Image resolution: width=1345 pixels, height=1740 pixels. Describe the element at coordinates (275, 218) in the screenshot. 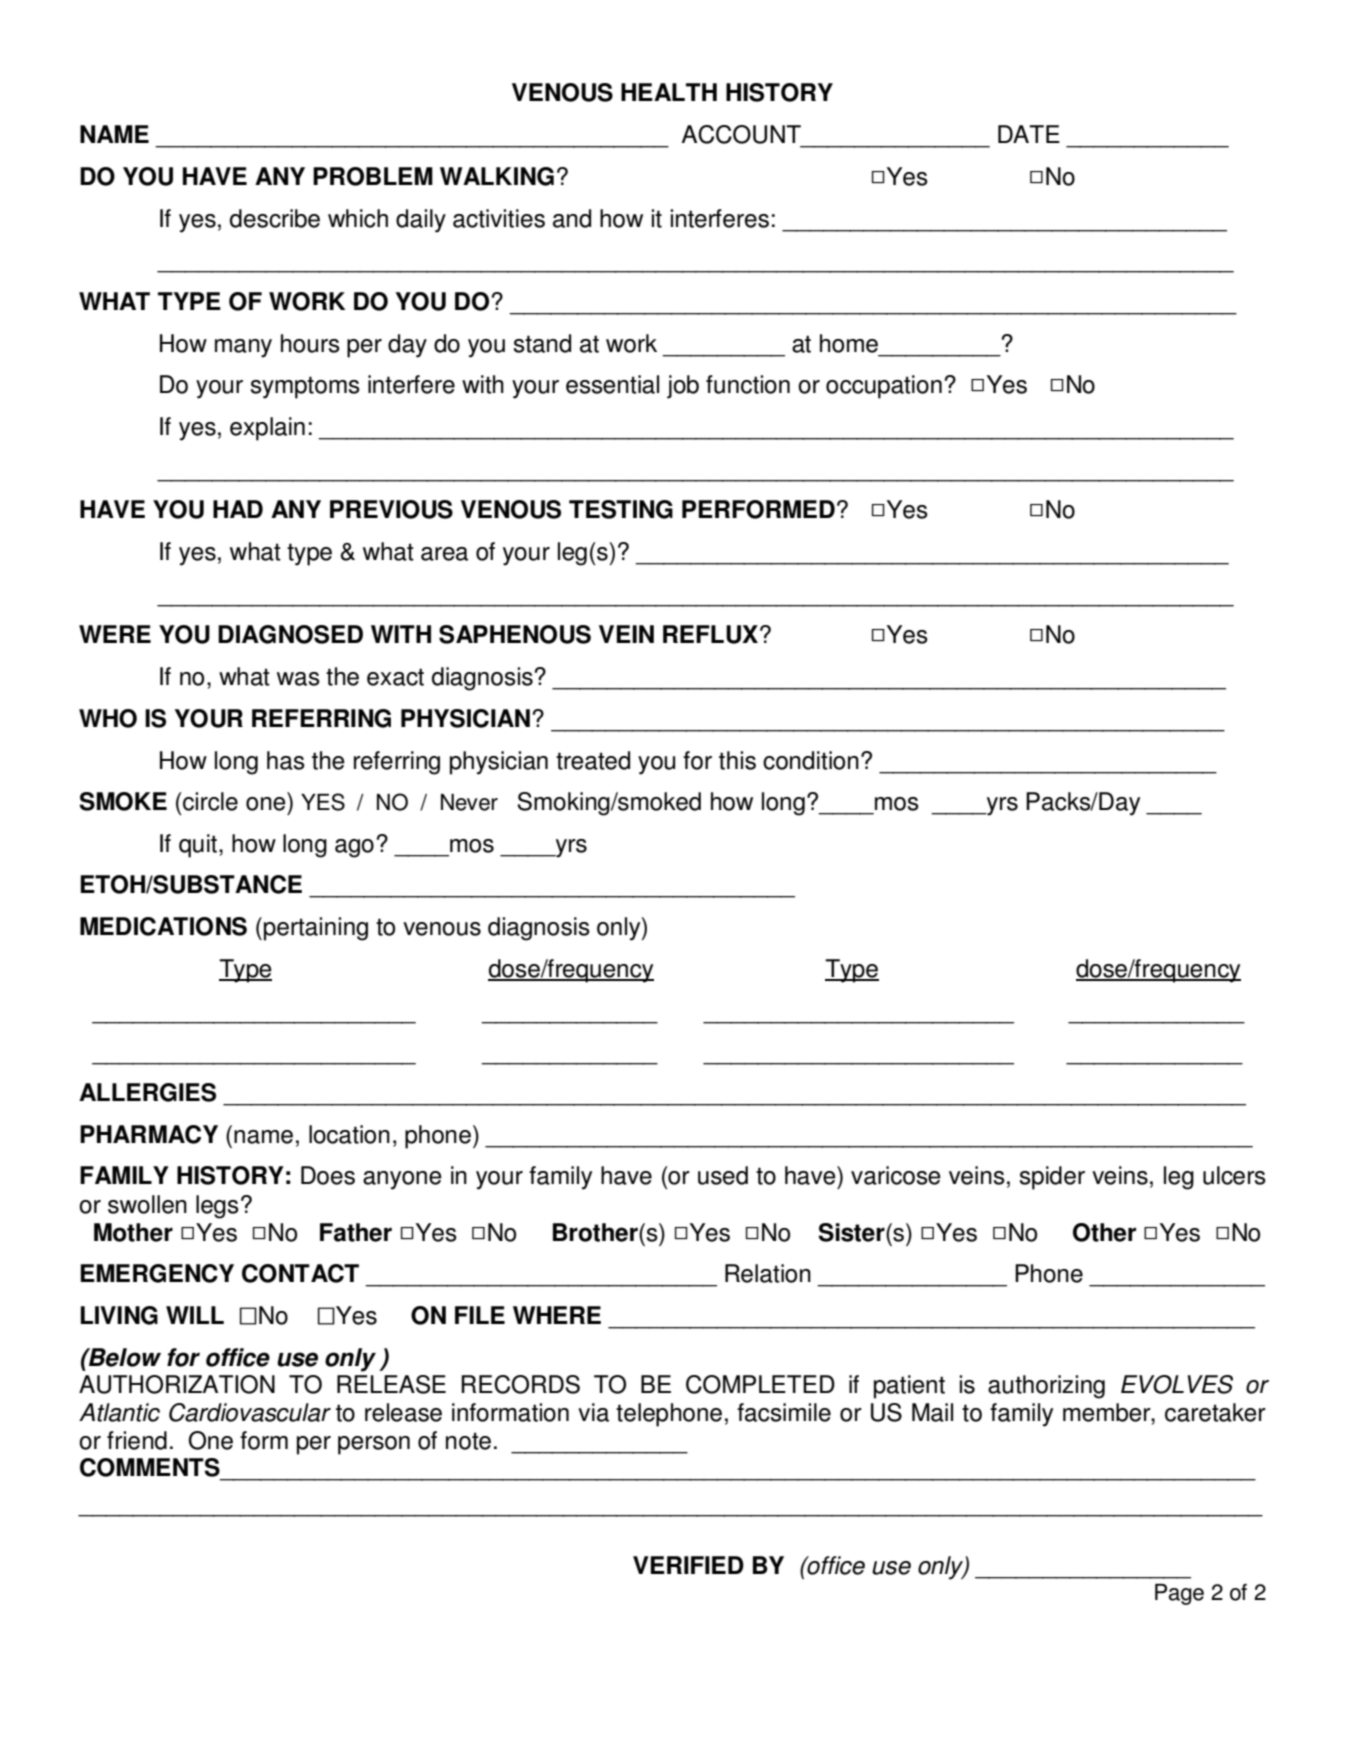

I see `describe` at that location.
